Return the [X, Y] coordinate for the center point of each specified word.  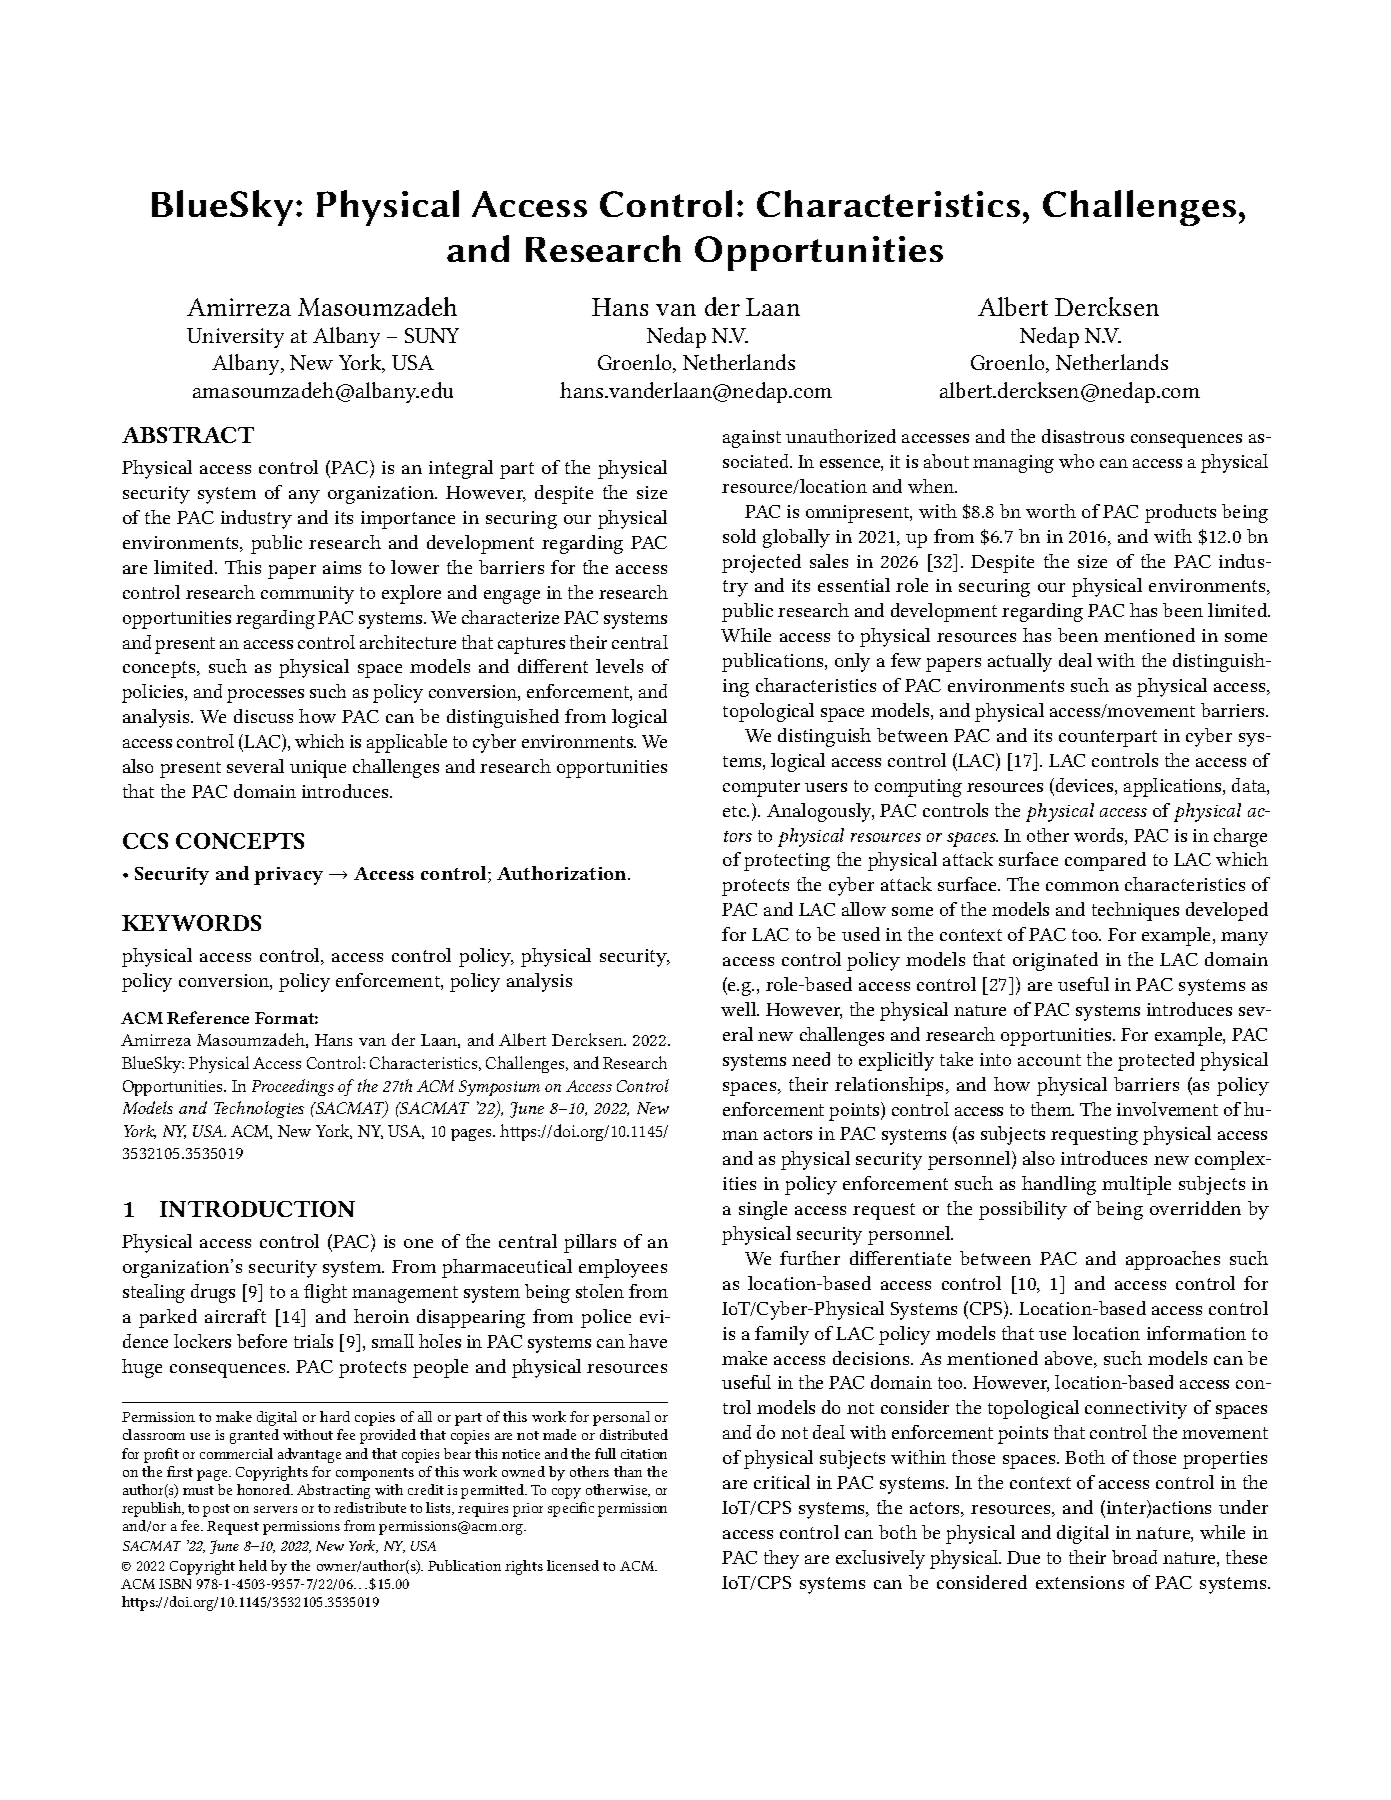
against [752, 439]
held [253, 1565]
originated [1055, 961]
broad [1134, 1557]
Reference [208, 1017]
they [781, 1559]
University [235, 338]
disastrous [1083, 436]
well [740, 1009]
